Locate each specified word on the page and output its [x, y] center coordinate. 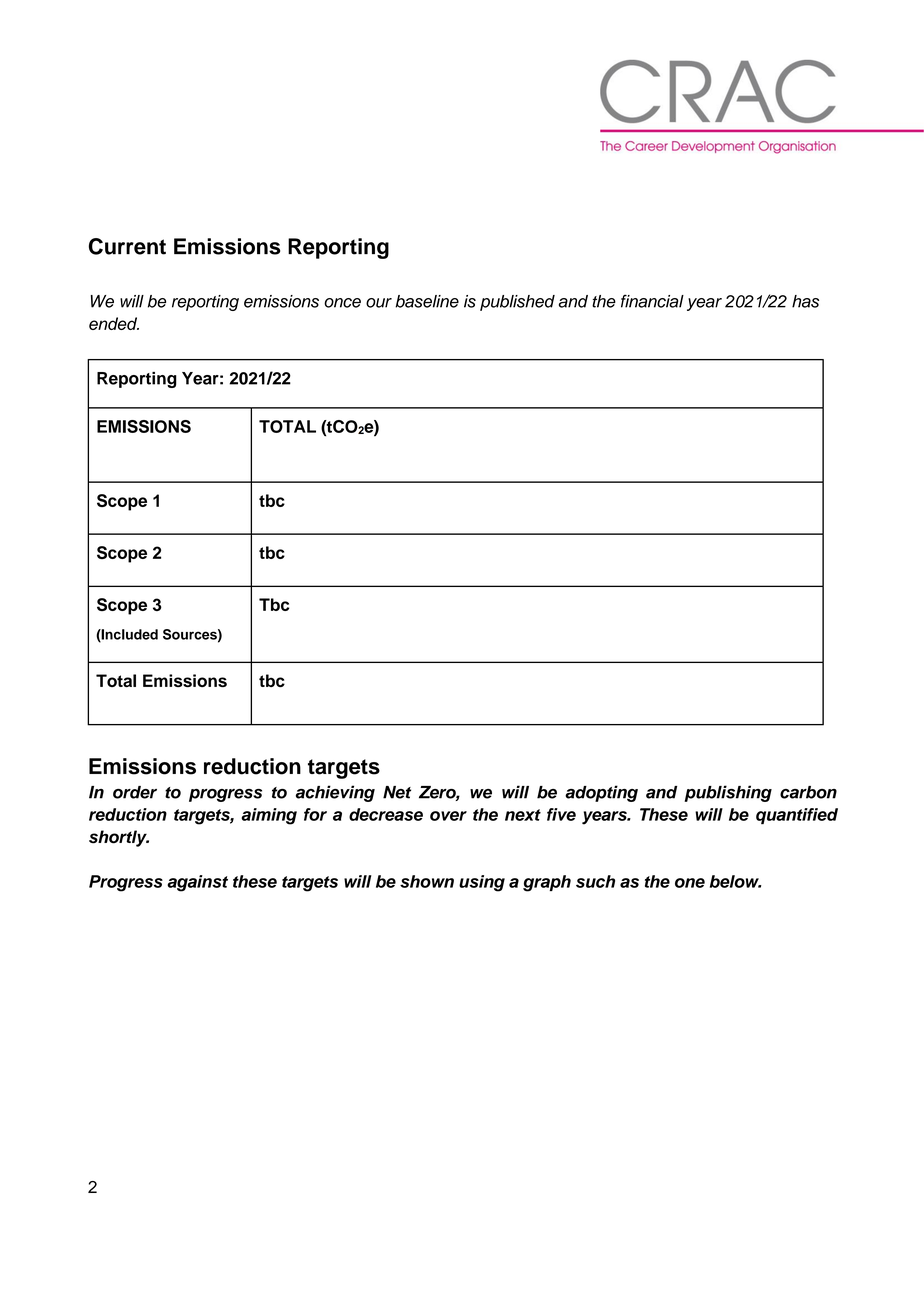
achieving [335, 793]
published [517, 303]
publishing [728, 793]
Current [127, 246]
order [135, 792]
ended [114, 323]
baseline [427, 301]
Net [397, 792]
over [448, 816]
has [805, 301]
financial [652, 301]
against [197, 883]
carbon [808, 792]
